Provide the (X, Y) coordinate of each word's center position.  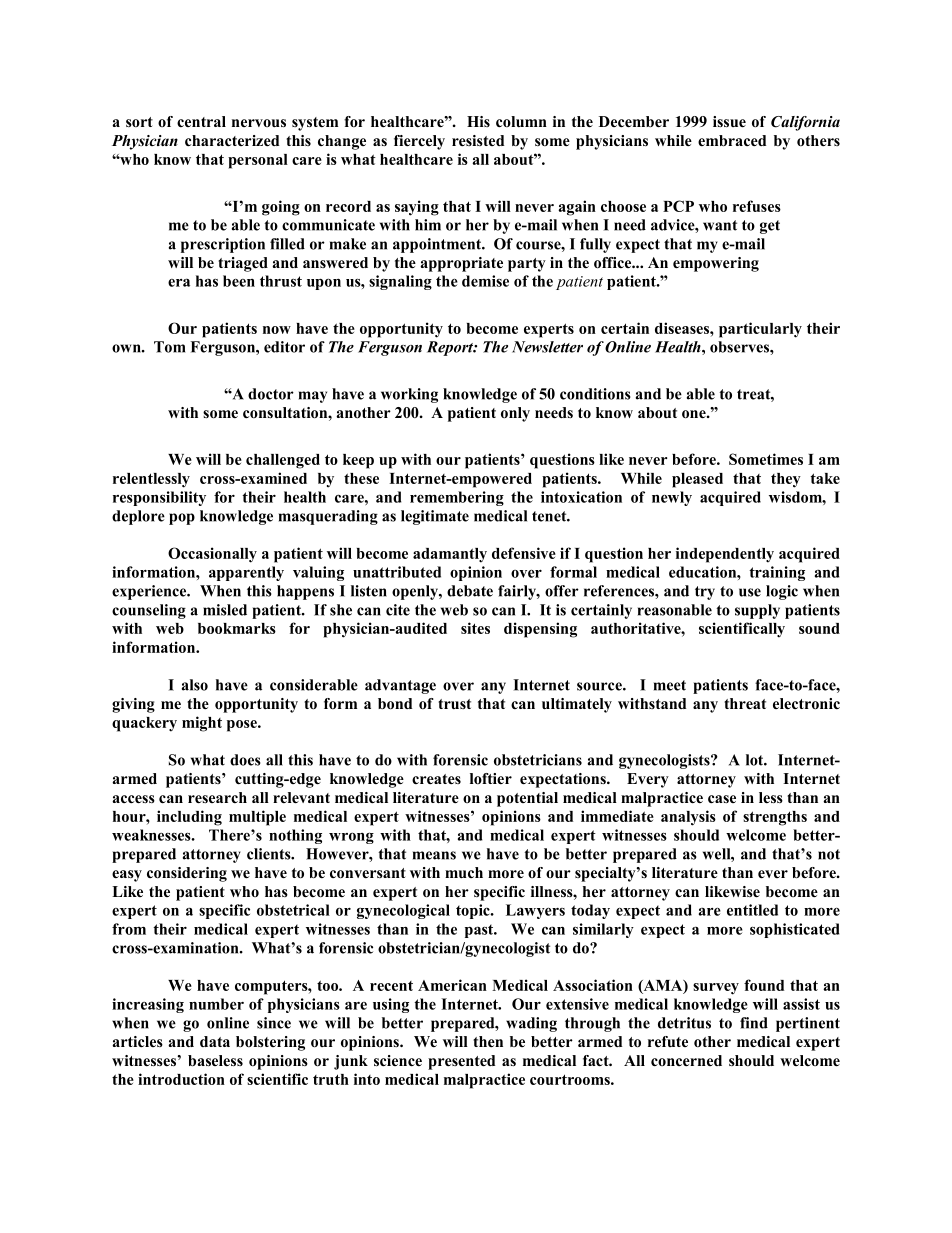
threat (745, 703)
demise (485, 281)
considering (187, 874)
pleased (697, 480)
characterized (232, 140)
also (195, 685)
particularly (760, 330)
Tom (169, 347)
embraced (732, 140)
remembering (457, 498)
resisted (478, 140)
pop (182, 519)
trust (454, 704)
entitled (752, 910)
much (464, 872)
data (215, 1041)
